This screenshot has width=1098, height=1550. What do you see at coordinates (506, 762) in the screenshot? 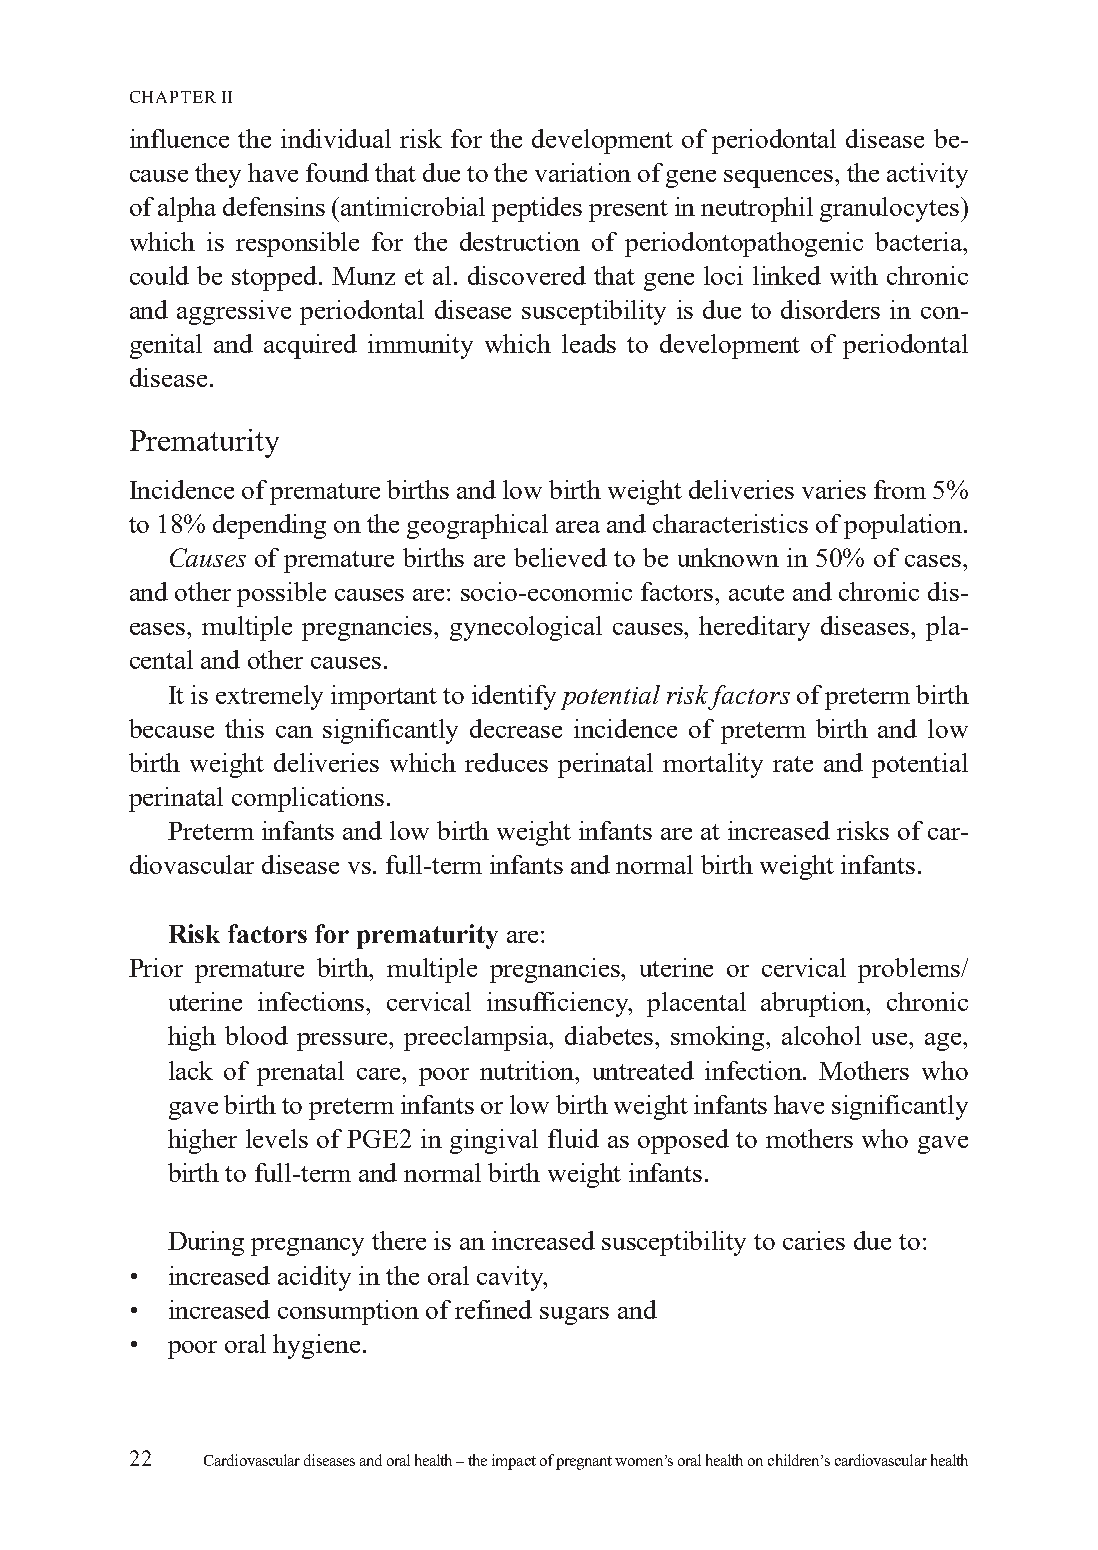
I see `reduces` at bounding box center [506, 762].
